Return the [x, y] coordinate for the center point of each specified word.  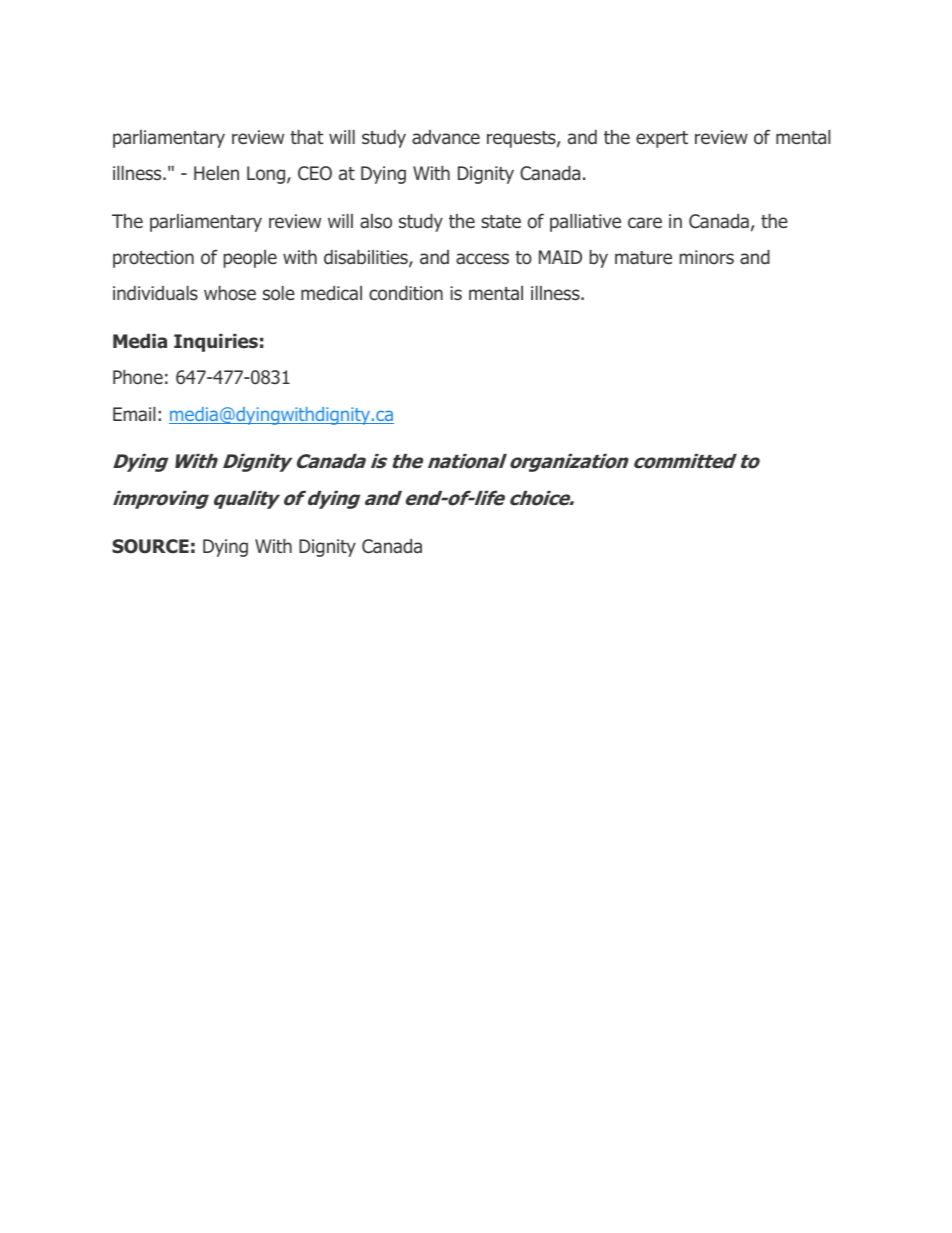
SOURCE [150, 546]
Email [134, 414]
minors [706, 257]
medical [331, 293]
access [482, 259]
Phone [138, 377]
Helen [216, 173]
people [250, 259]
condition [406, 293]
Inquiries [216, 343]
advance [446, 137]
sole [279, 293]
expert [662, 139]
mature [643, 258]
